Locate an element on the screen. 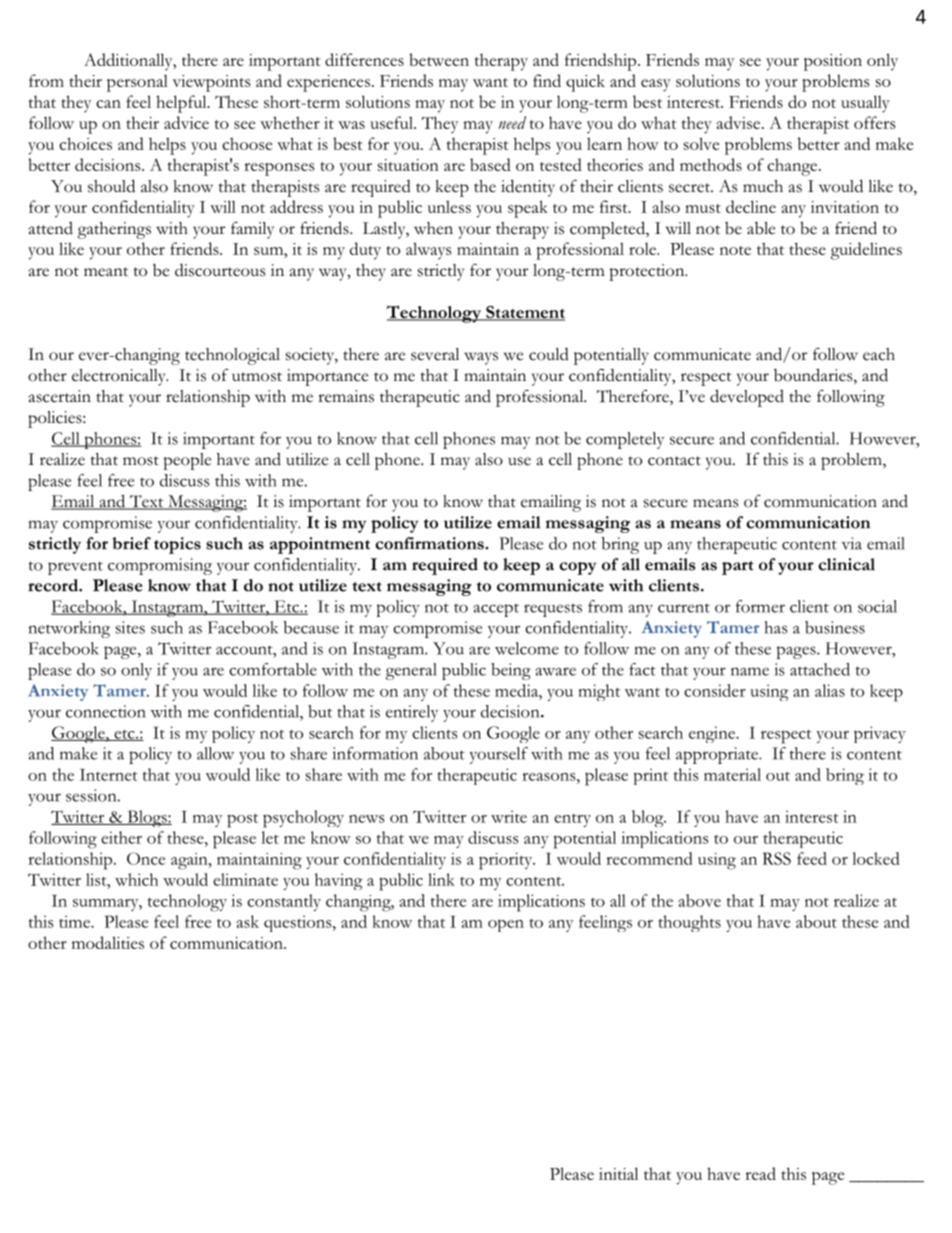 The width and height of the screenshot is (952, 1233). note is located at coordinates (735, 250).
